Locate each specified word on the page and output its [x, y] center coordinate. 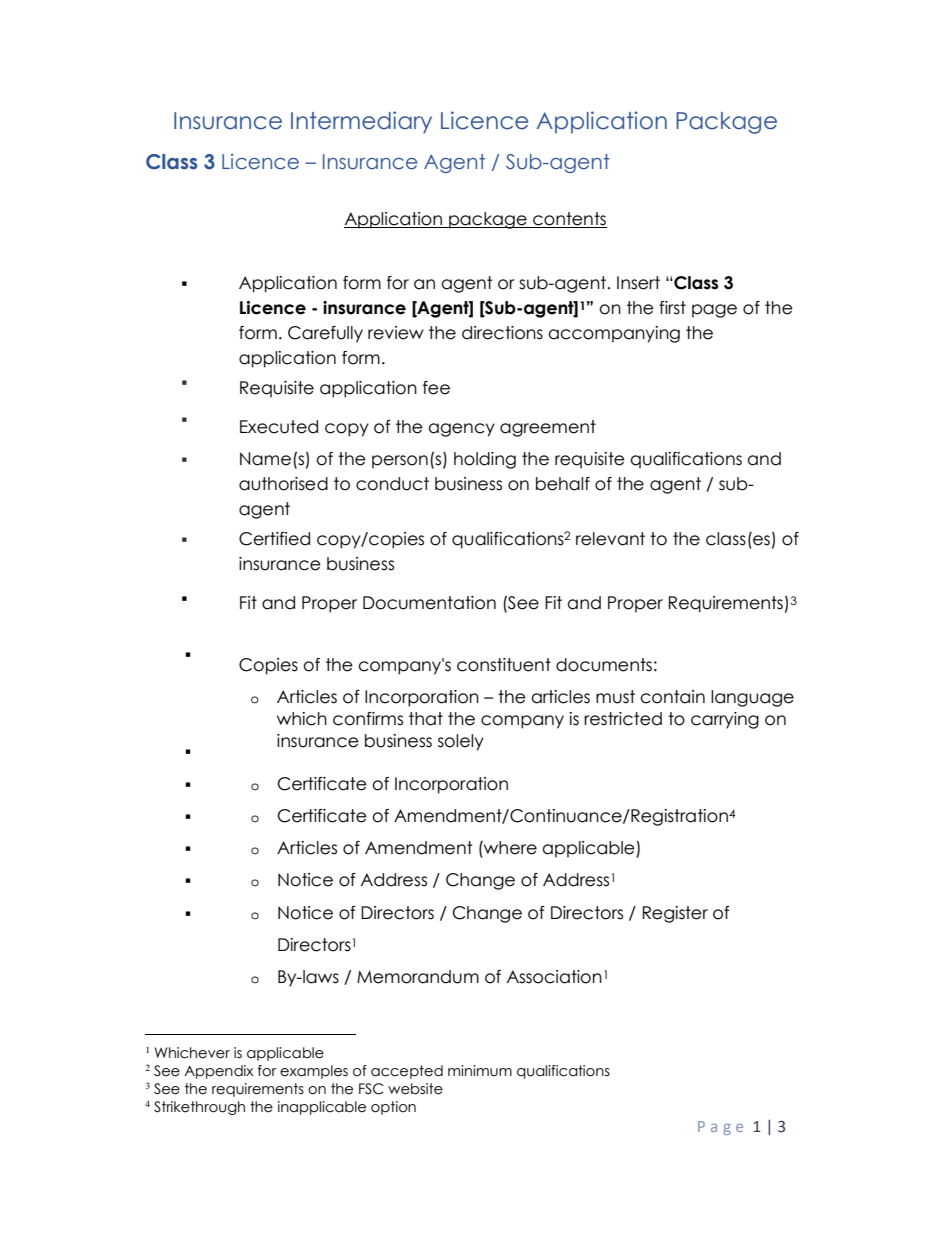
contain [672, 697]
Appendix [218, 1072]
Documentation [429, 603]
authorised [283, 484]
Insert [638, 283]
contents [569, 219]
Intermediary [361, 122]
